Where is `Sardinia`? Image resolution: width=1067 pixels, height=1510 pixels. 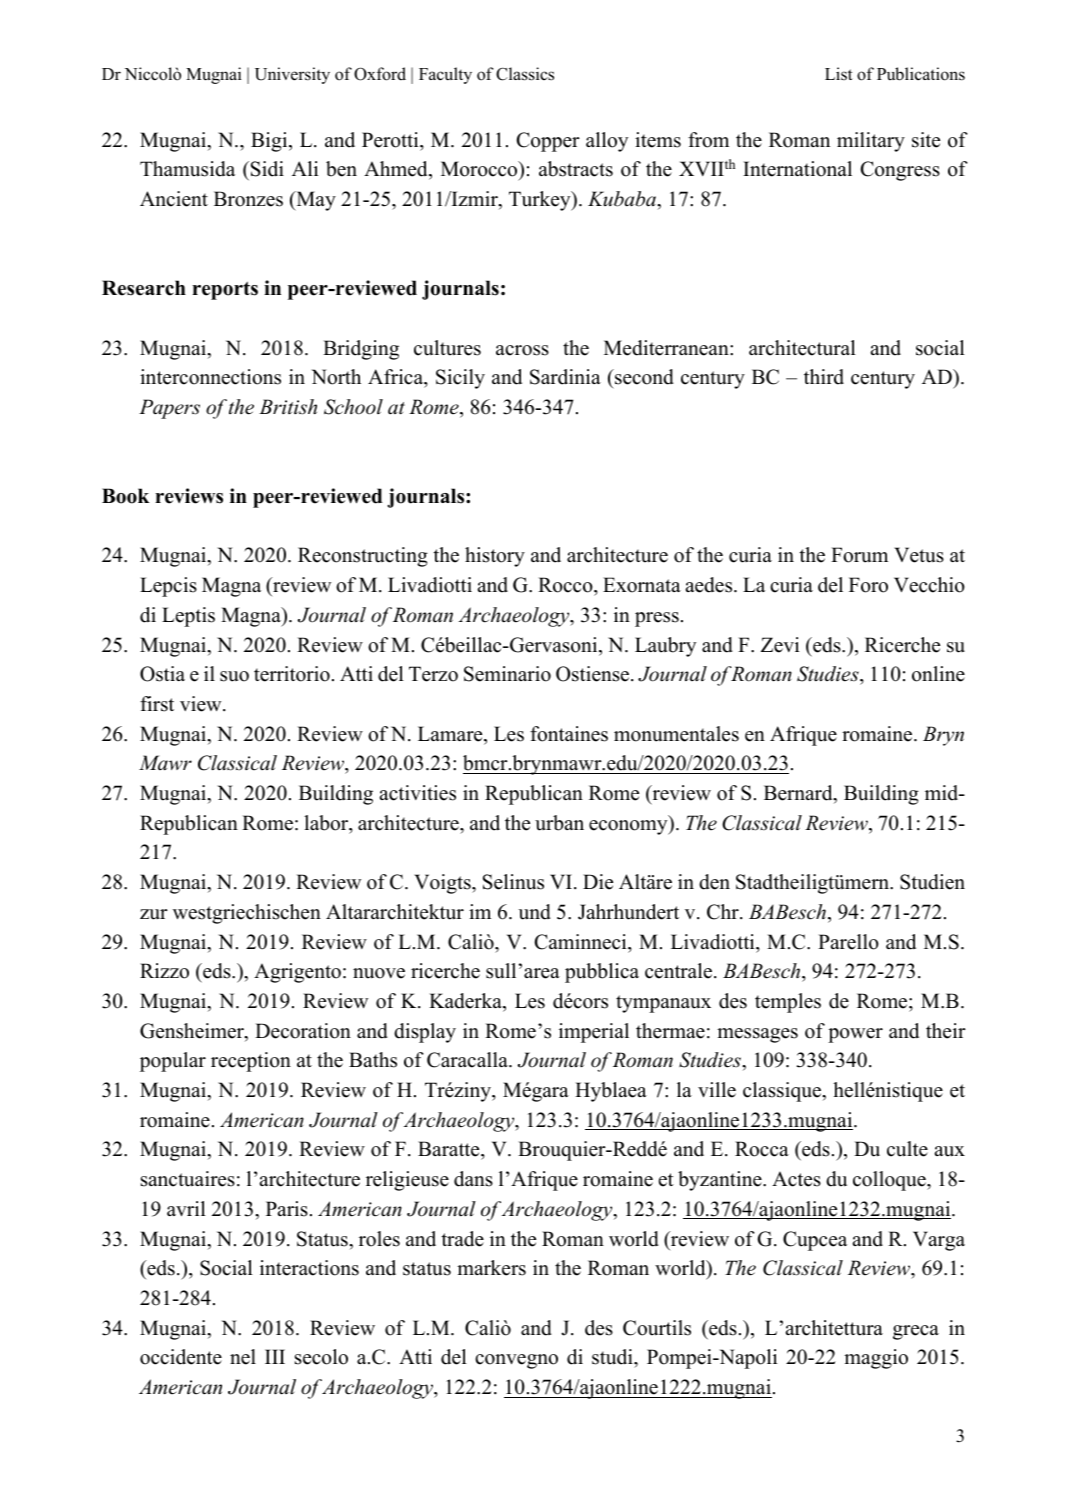 Sardinia is located at coordinates (565, 377).
